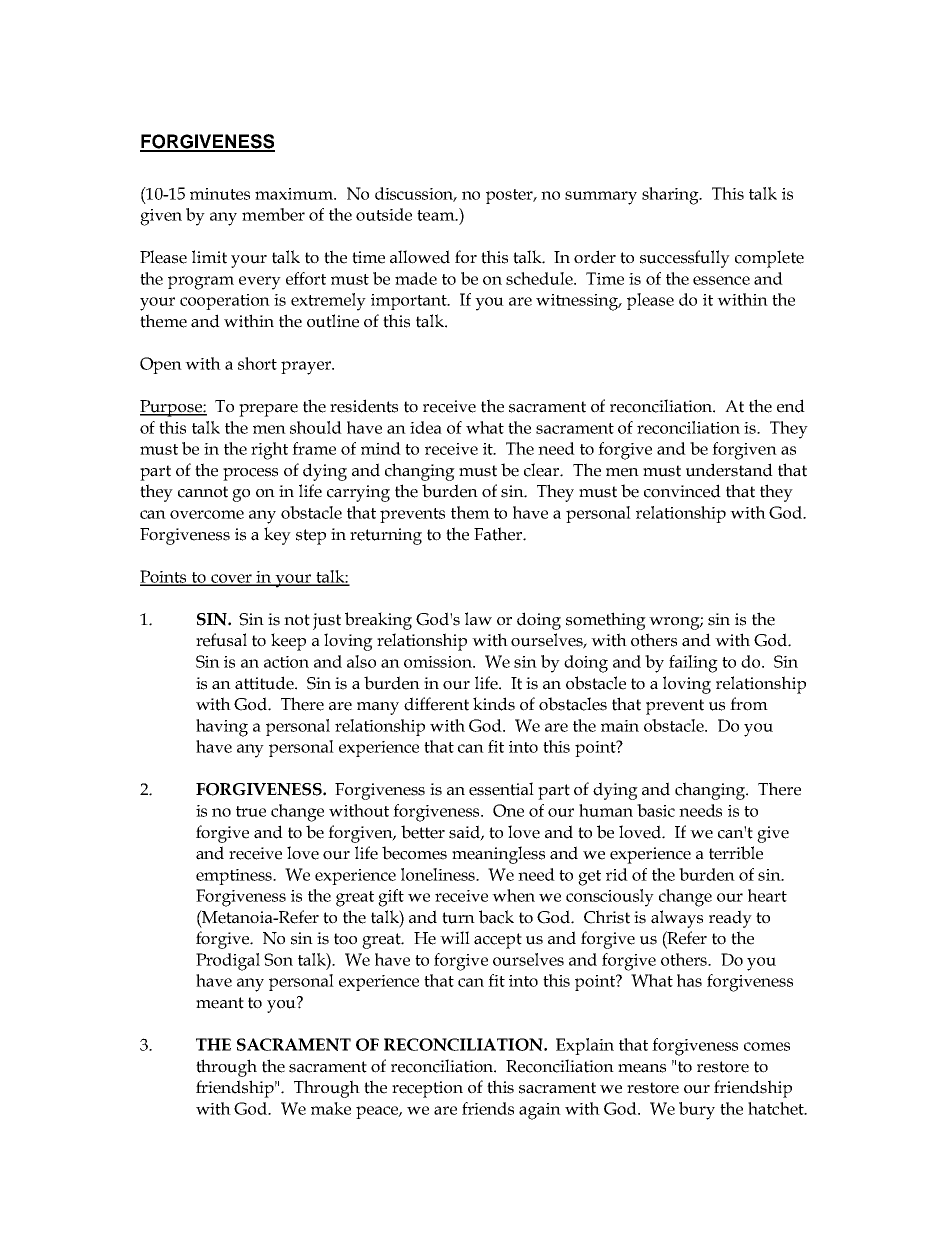 Image resolution: width=952 pixels, height=1233 pixels. I want to click on omission, so click(439, 662).
